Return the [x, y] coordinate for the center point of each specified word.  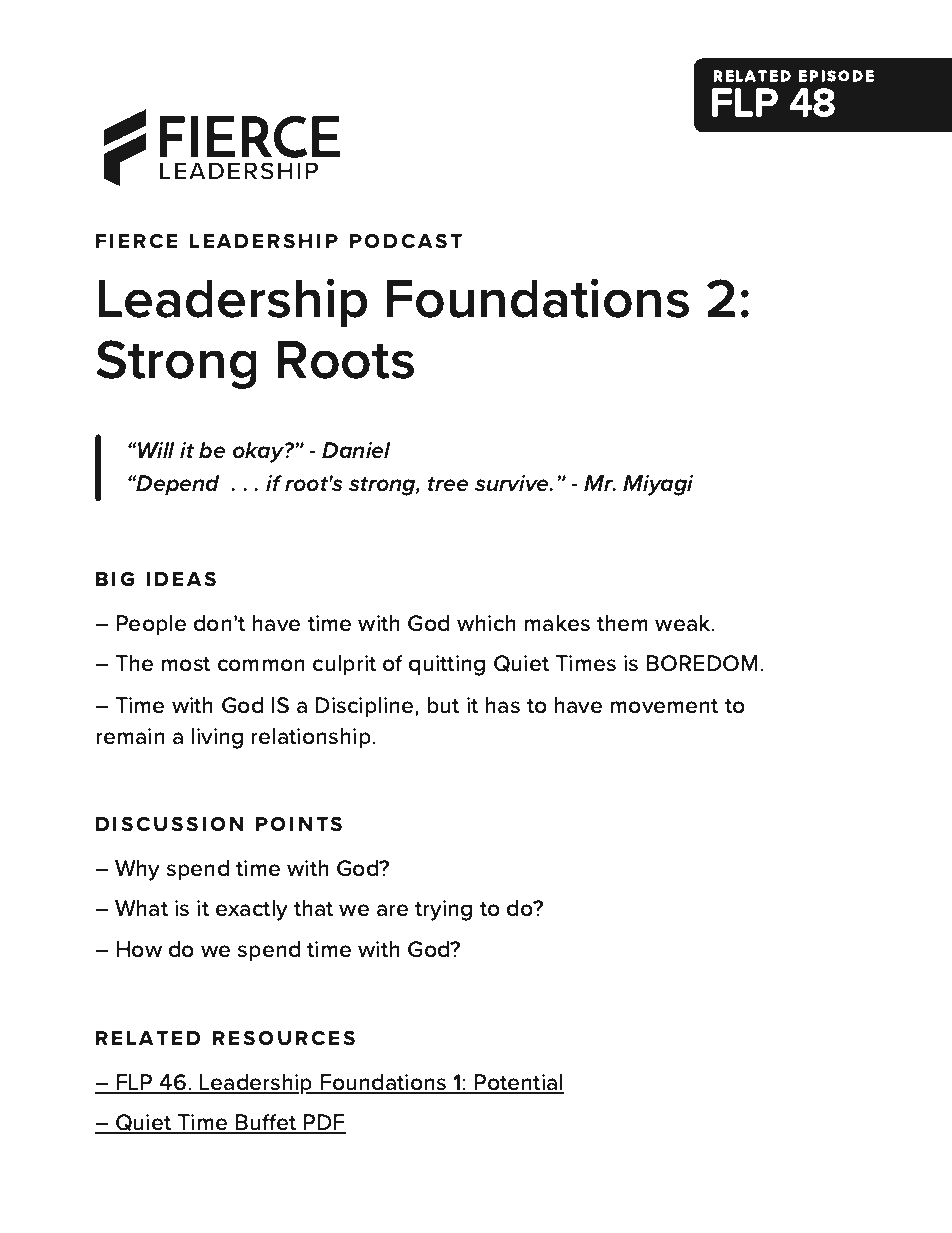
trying [443, 910]
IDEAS [181, 579]
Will [155, 450]
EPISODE [836, 76]
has [502, 705]
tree [448, 484]
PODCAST [406, 241]
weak [684, 623]
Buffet [266, 1123]
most [185, 664]
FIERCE [136, 241]
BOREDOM [703, 663]
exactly [252, 910]
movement [664, 706]
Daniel [356, 450]
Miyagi [658, 485]
